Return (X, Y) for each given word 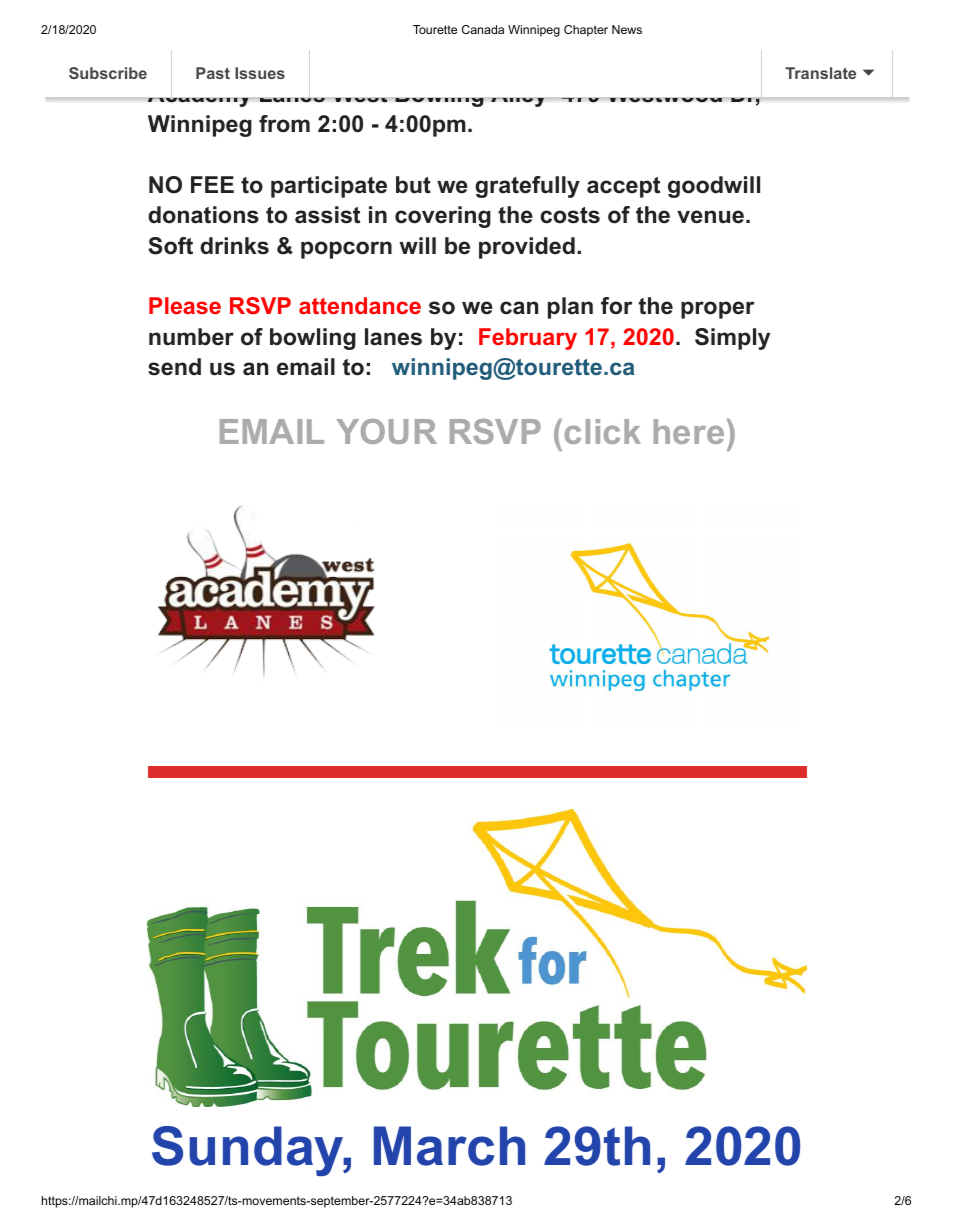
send (174, 367)
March (449, 1146)
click (603, 431)
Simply (732, 339)
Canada (483, 29)
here (689, 431)
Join (171, 64)
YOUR (386, 431)
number (191, 337)
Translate (820, 73)
